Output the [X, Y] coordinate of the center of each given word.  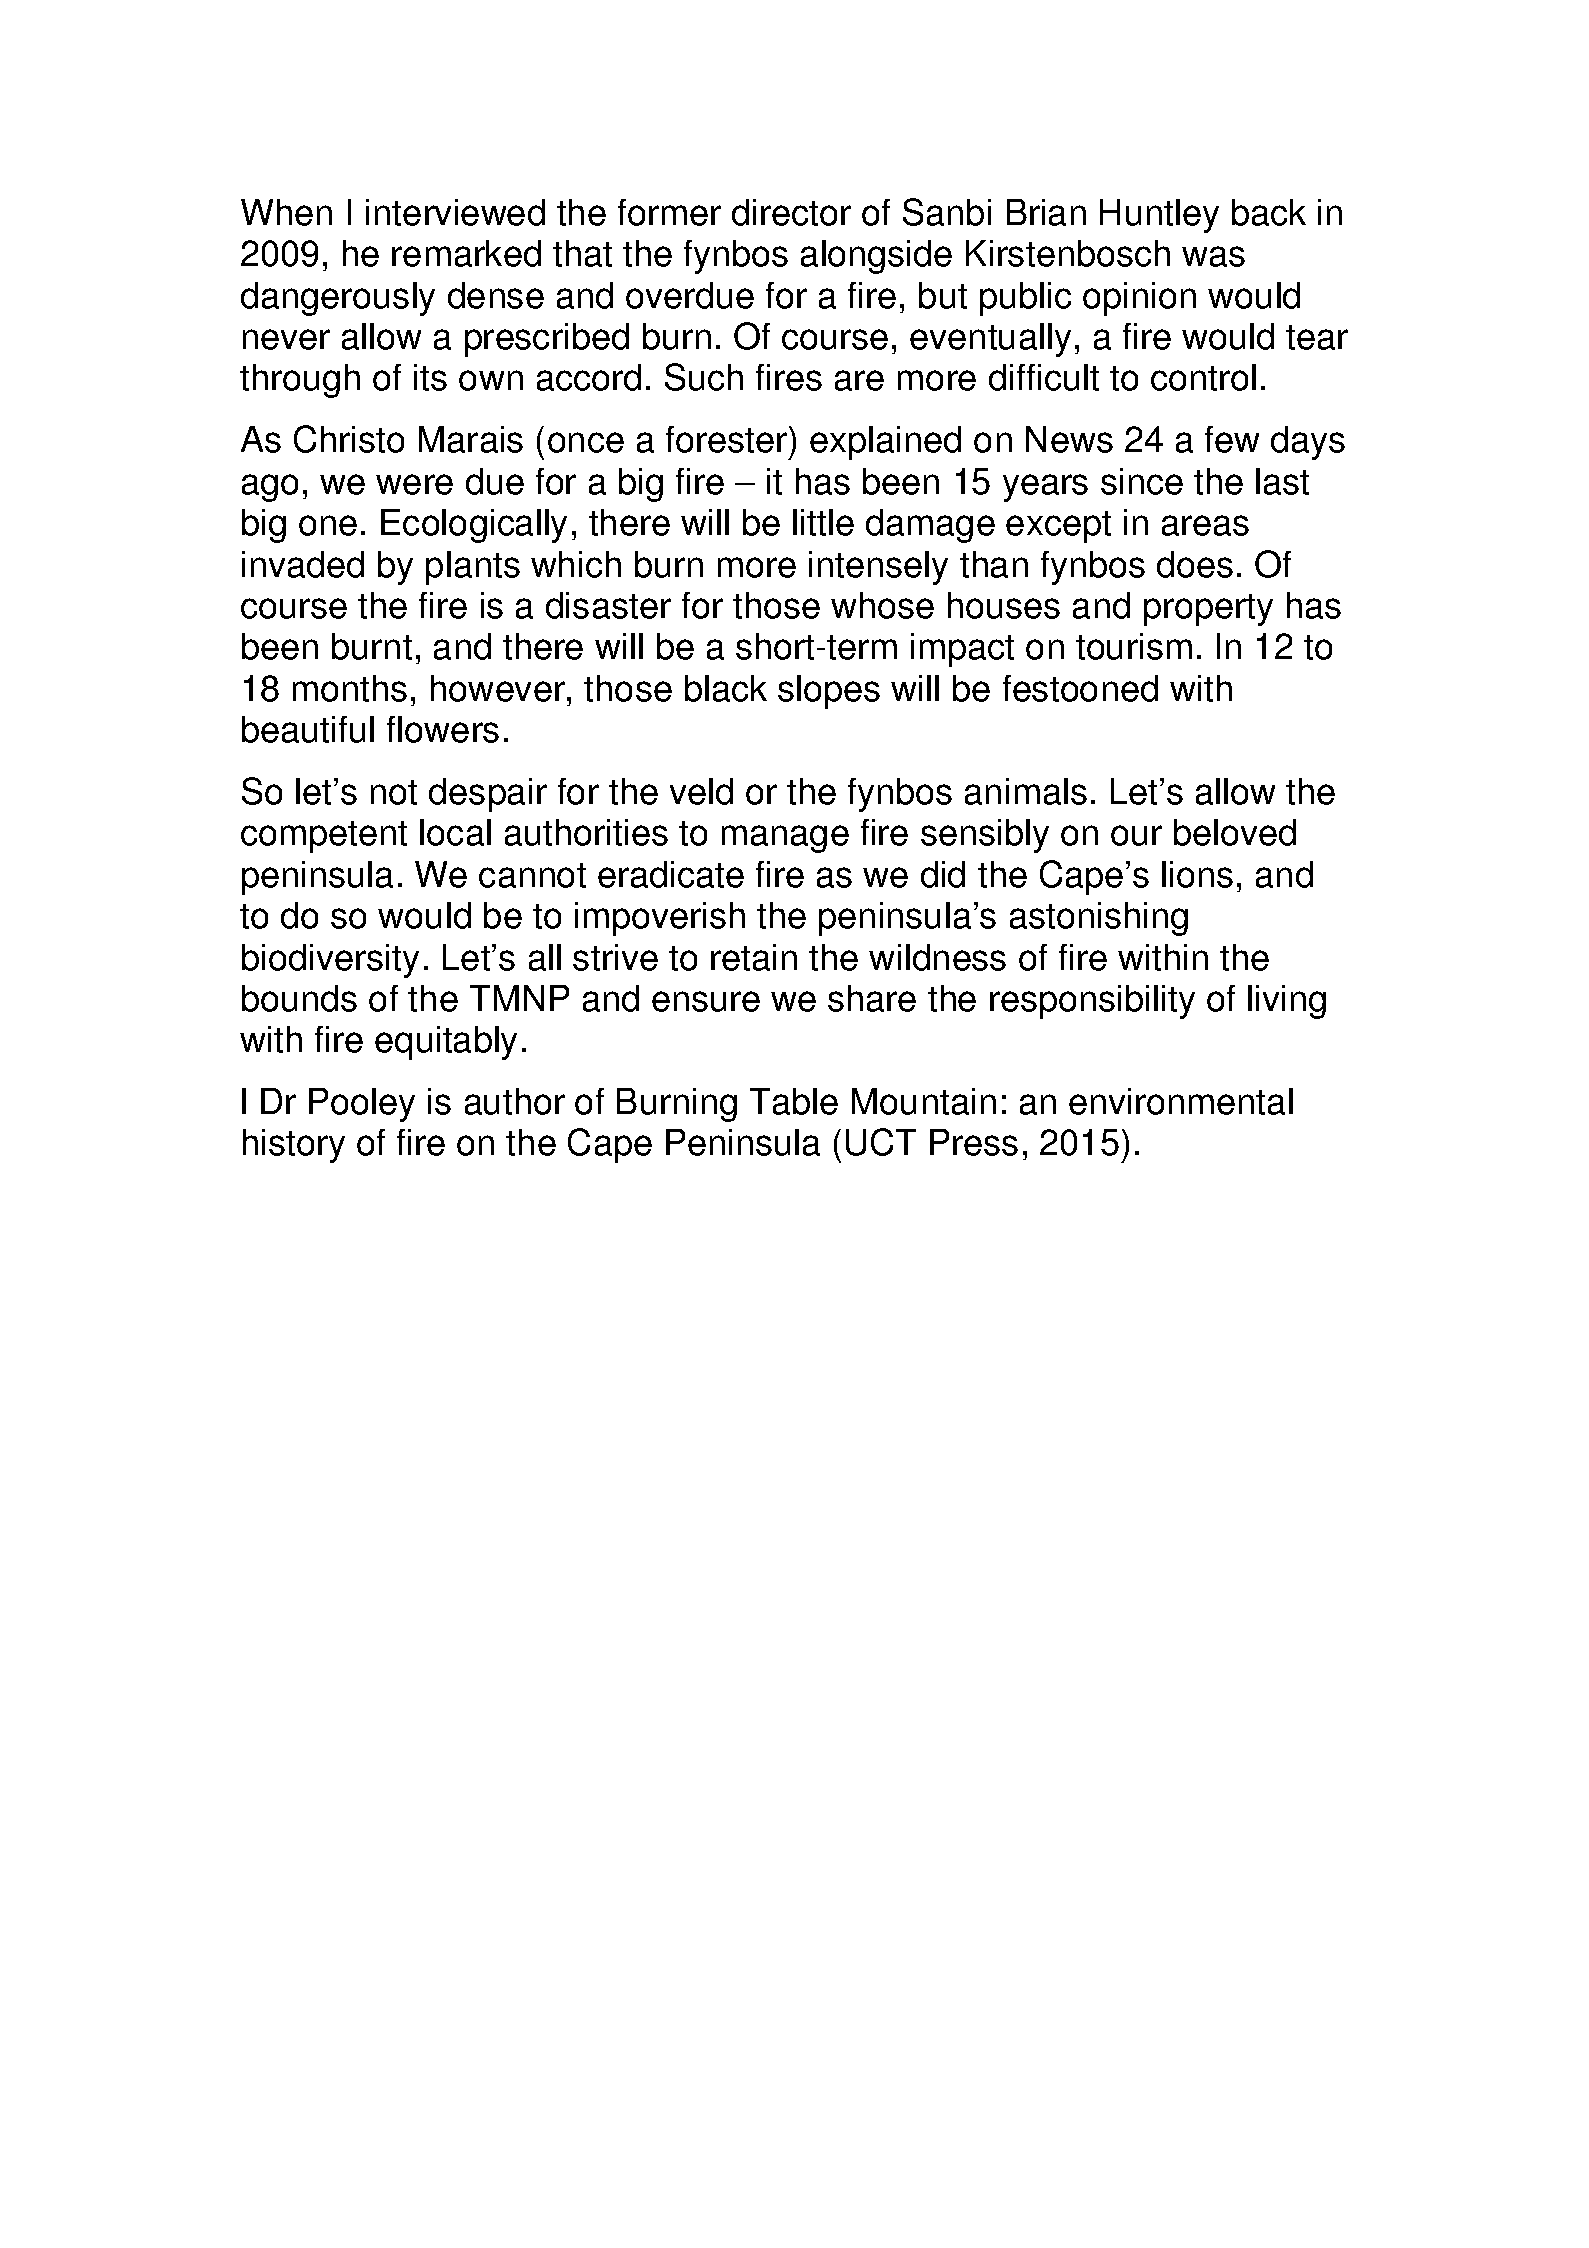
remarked [466, 253]
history [294, 1146]
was [1213, 256]
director [791, 212]
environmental [1181, 1101]
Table [794, 1101]
